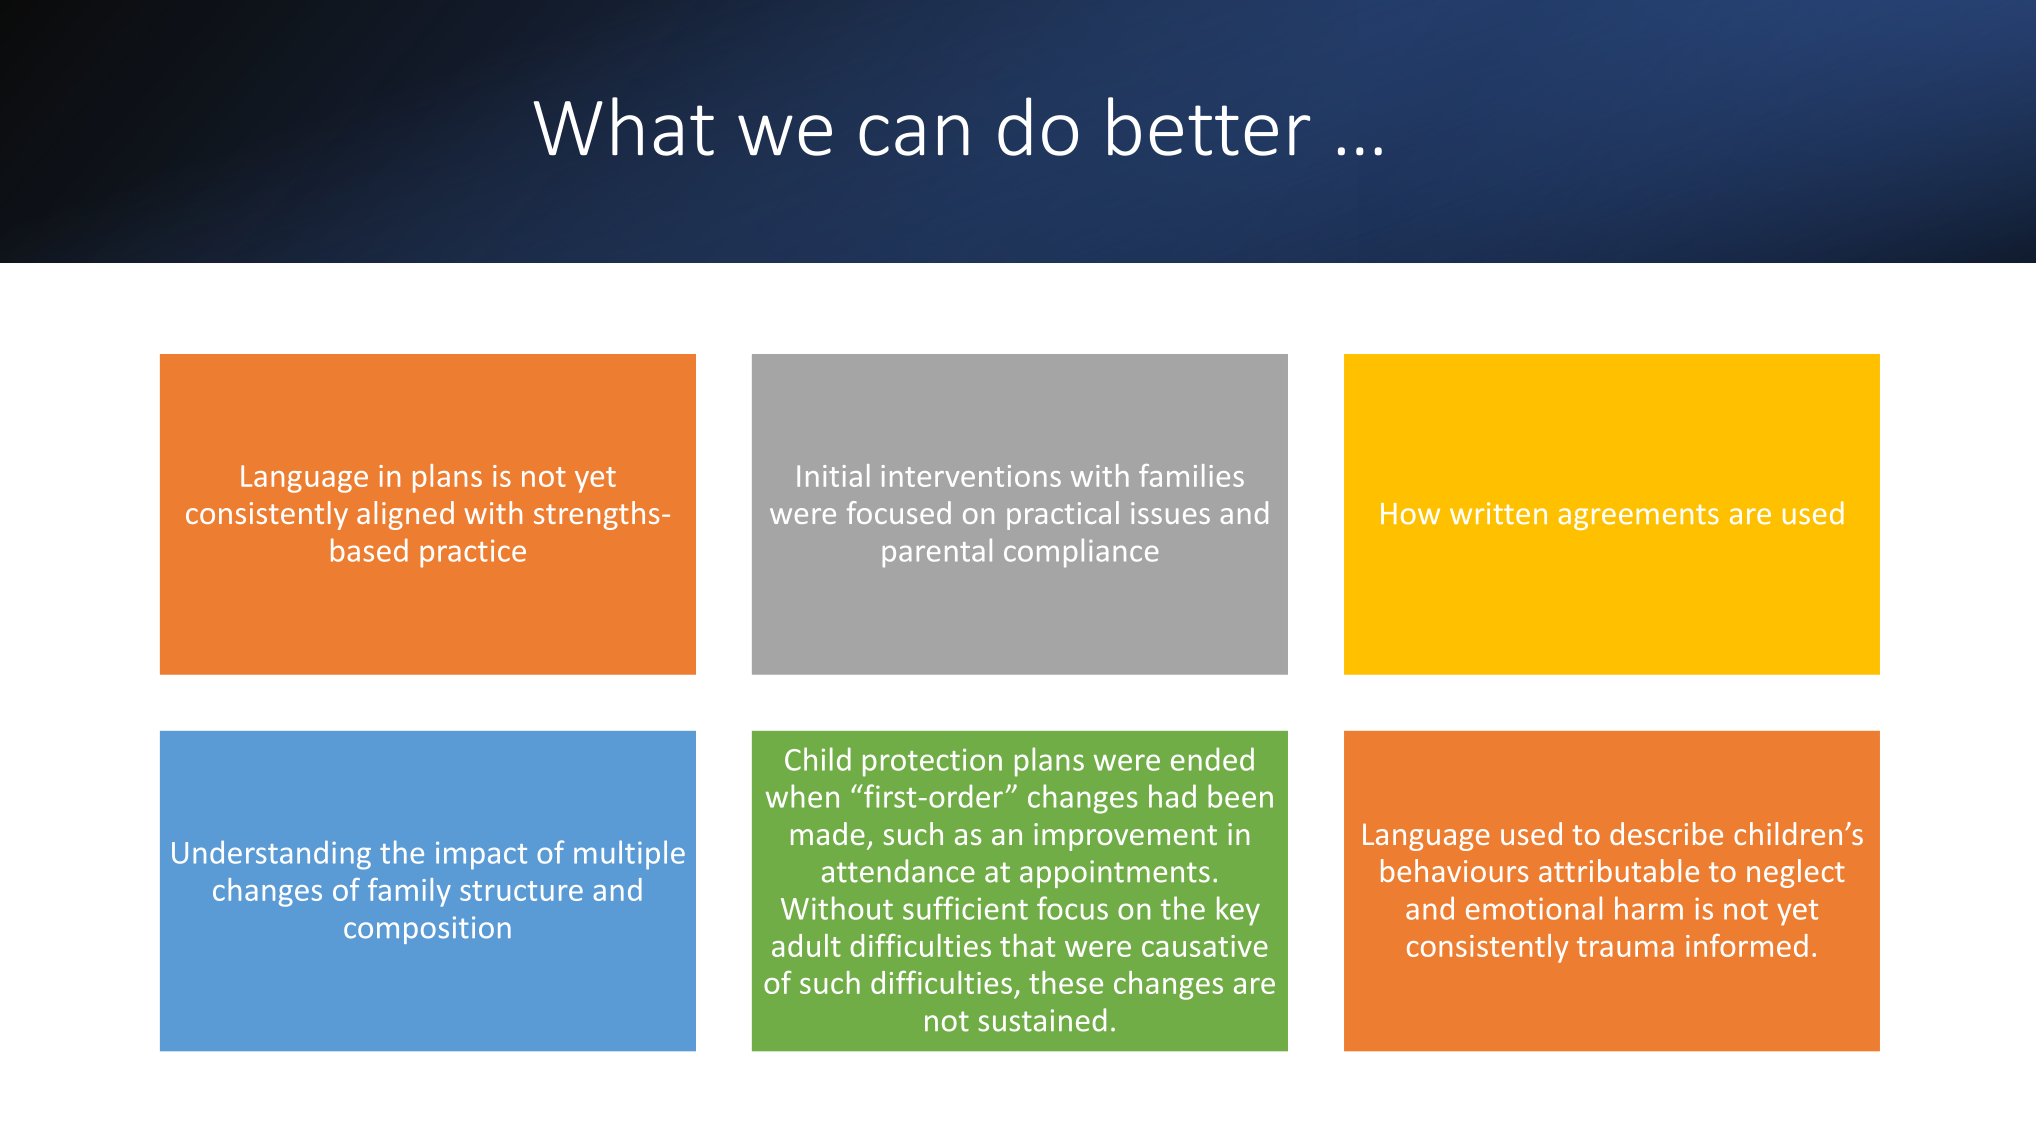 The image size is (2036, 1145). I want to click on when, so click(802, 796).
